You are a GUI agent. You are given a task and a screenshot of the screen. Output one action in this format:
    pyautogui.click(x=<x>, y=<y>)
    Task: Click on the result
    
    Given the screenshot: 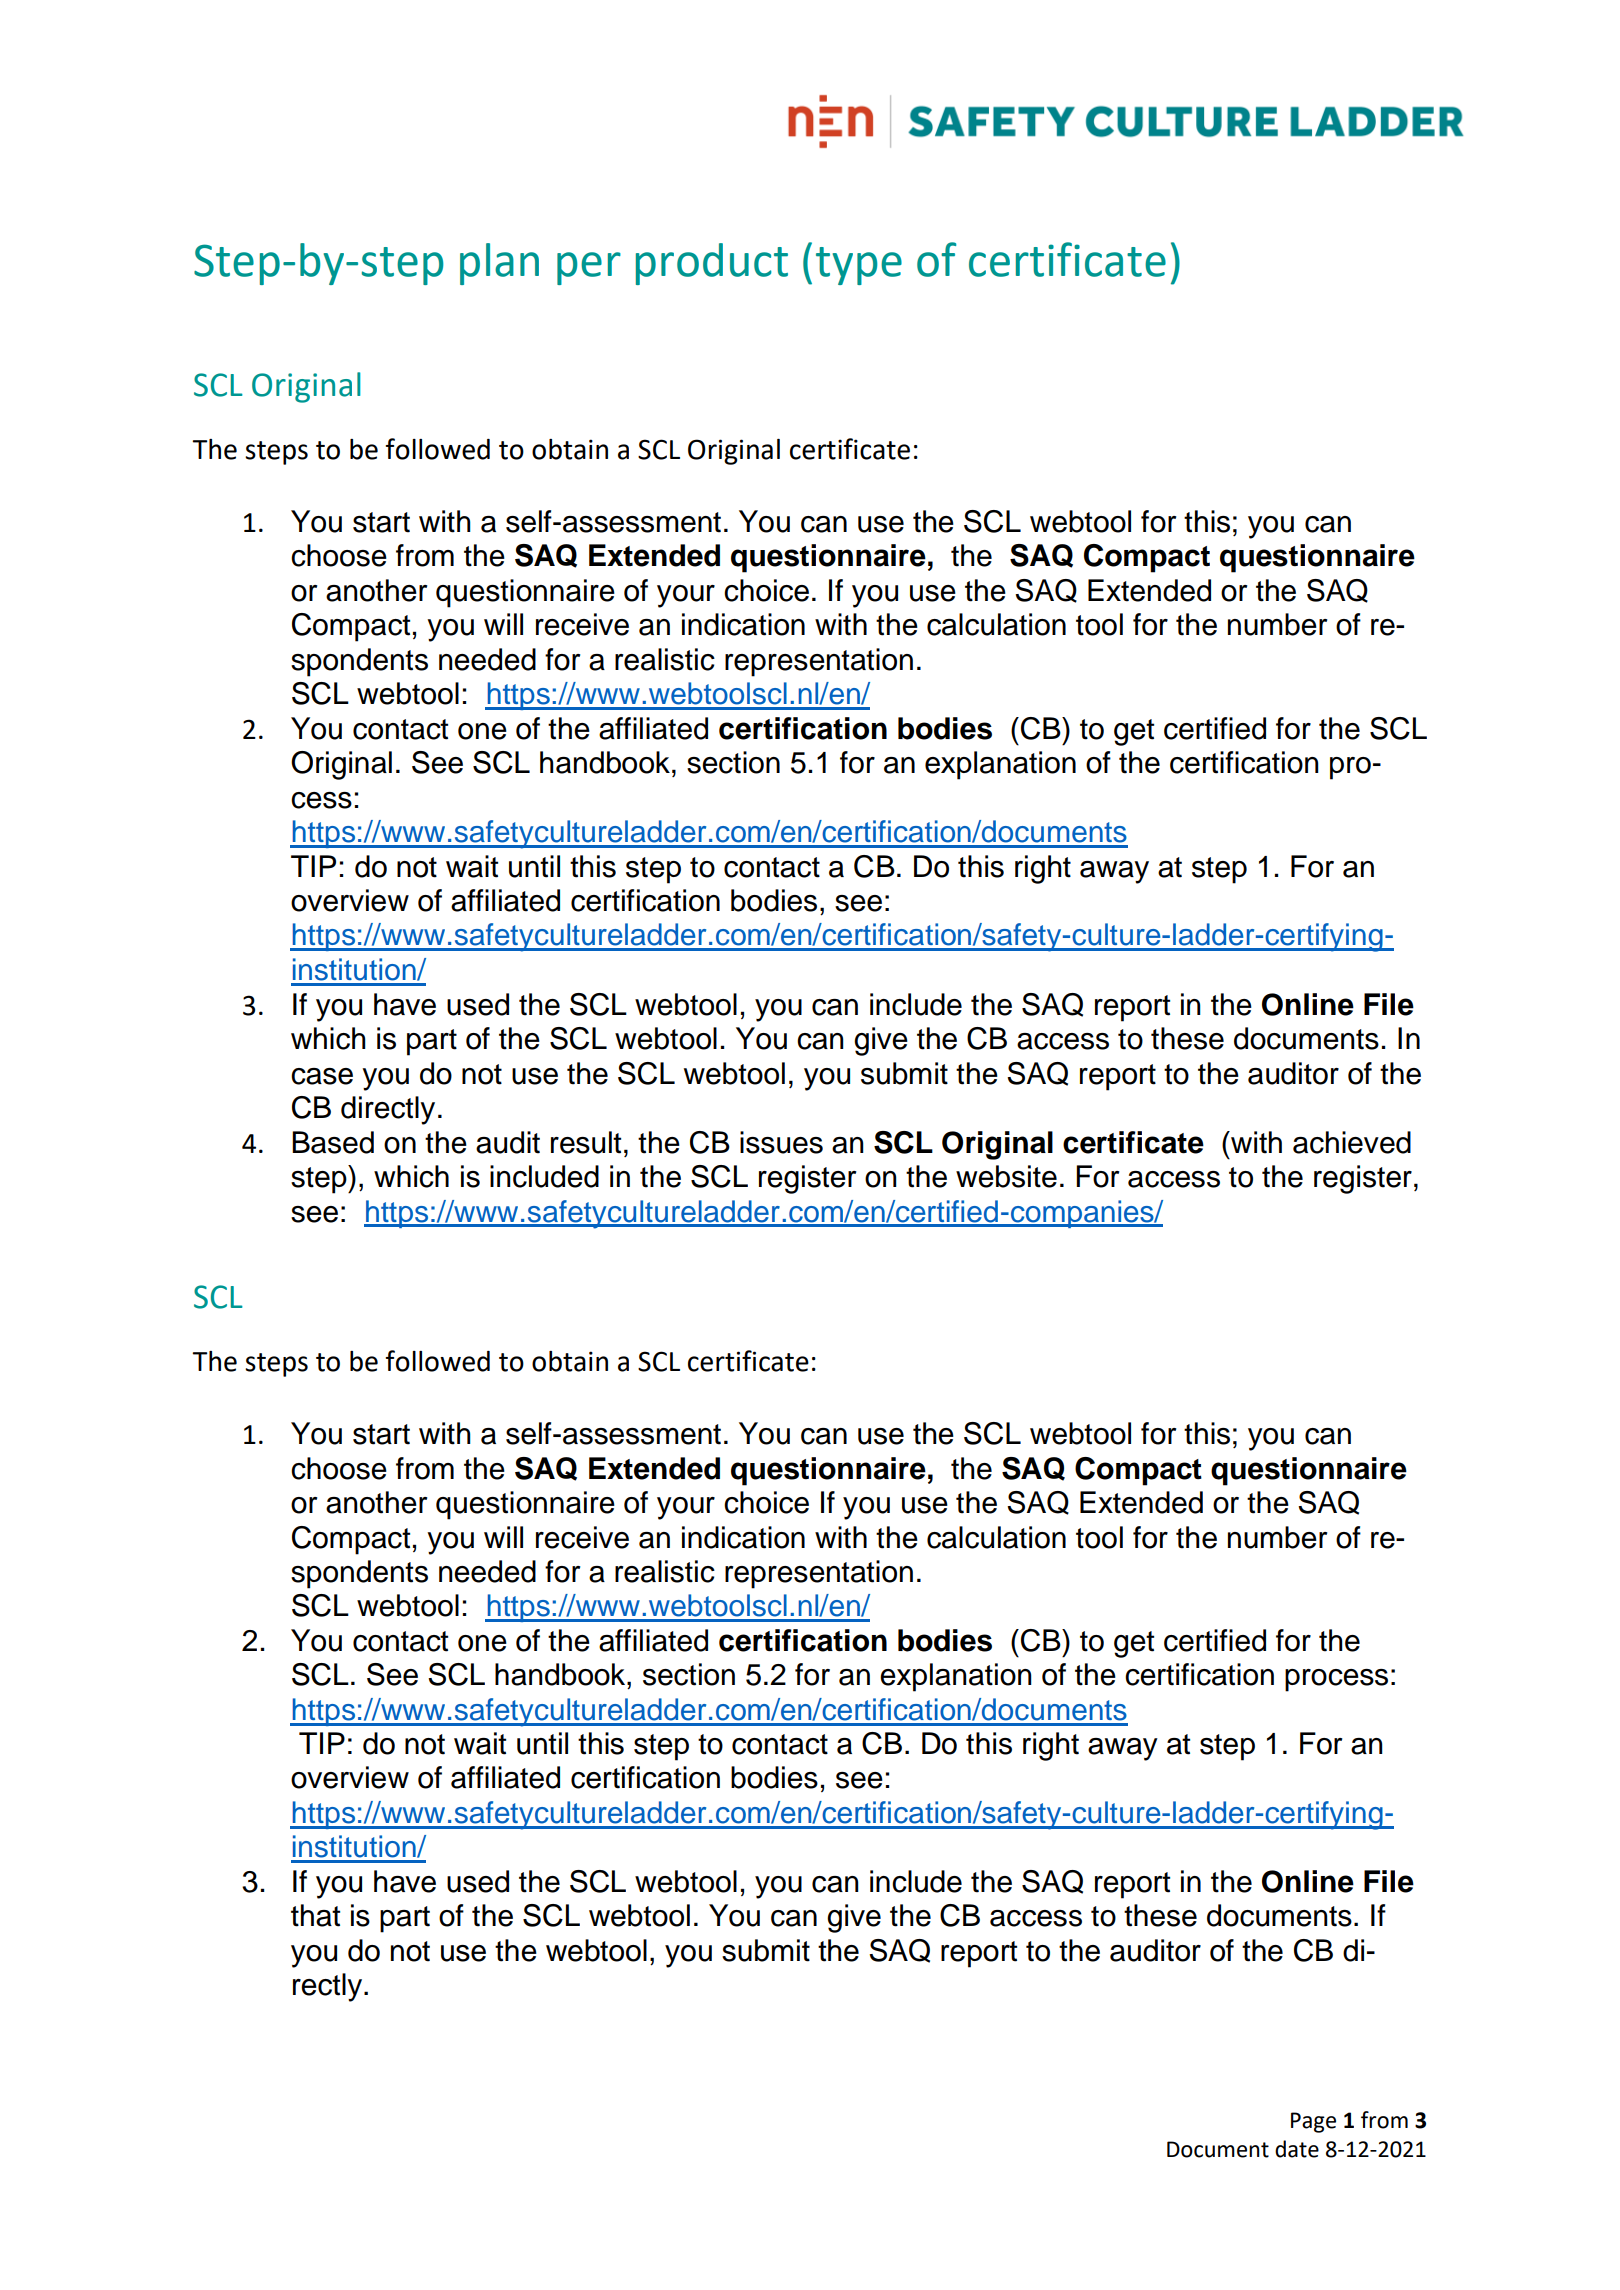 What is the action you would take?
    pyautogui.click(x=586, y=1142)
